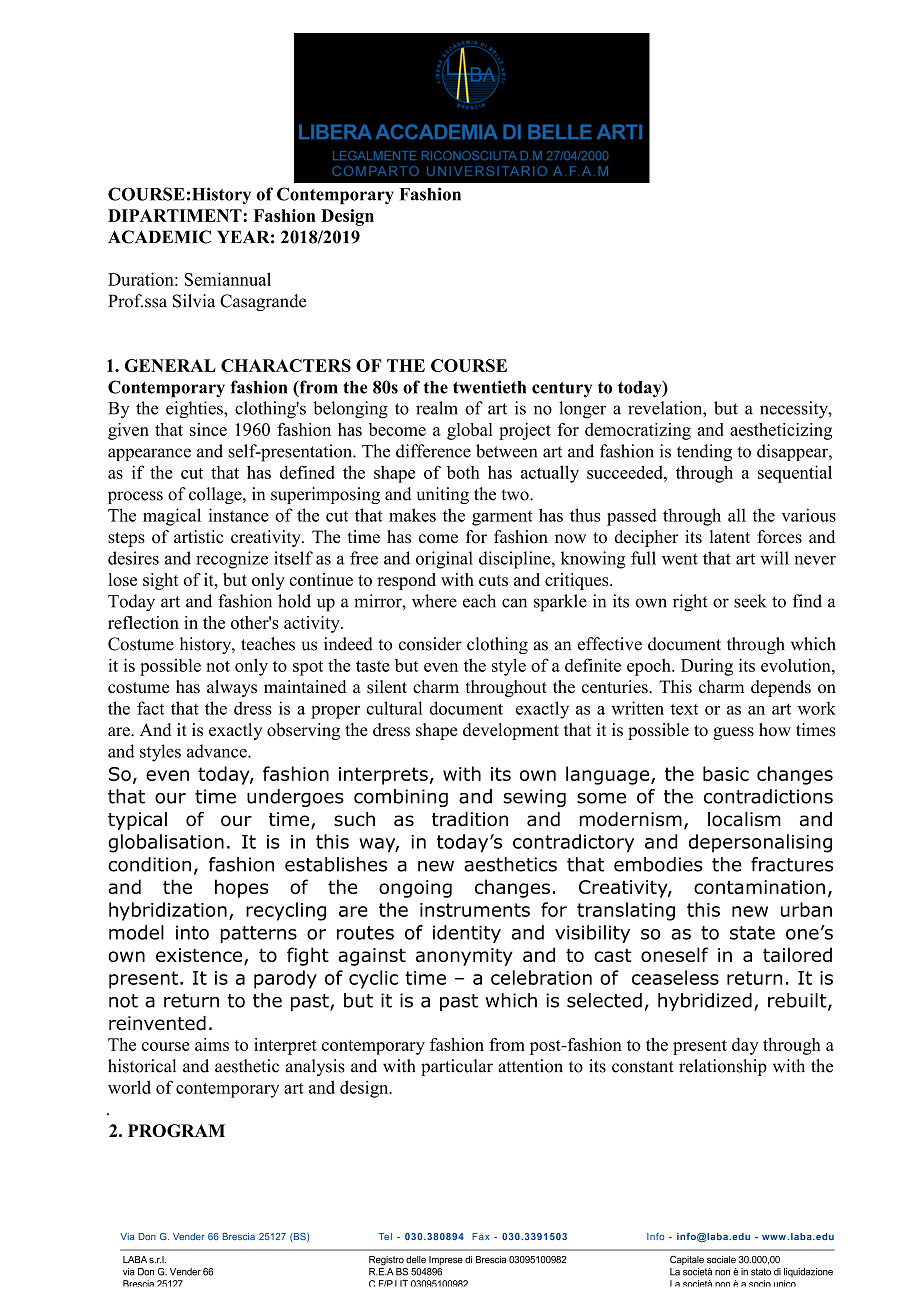 This screenshot has height=1308, width=924. I want to click on latent, so click(730, 537).
